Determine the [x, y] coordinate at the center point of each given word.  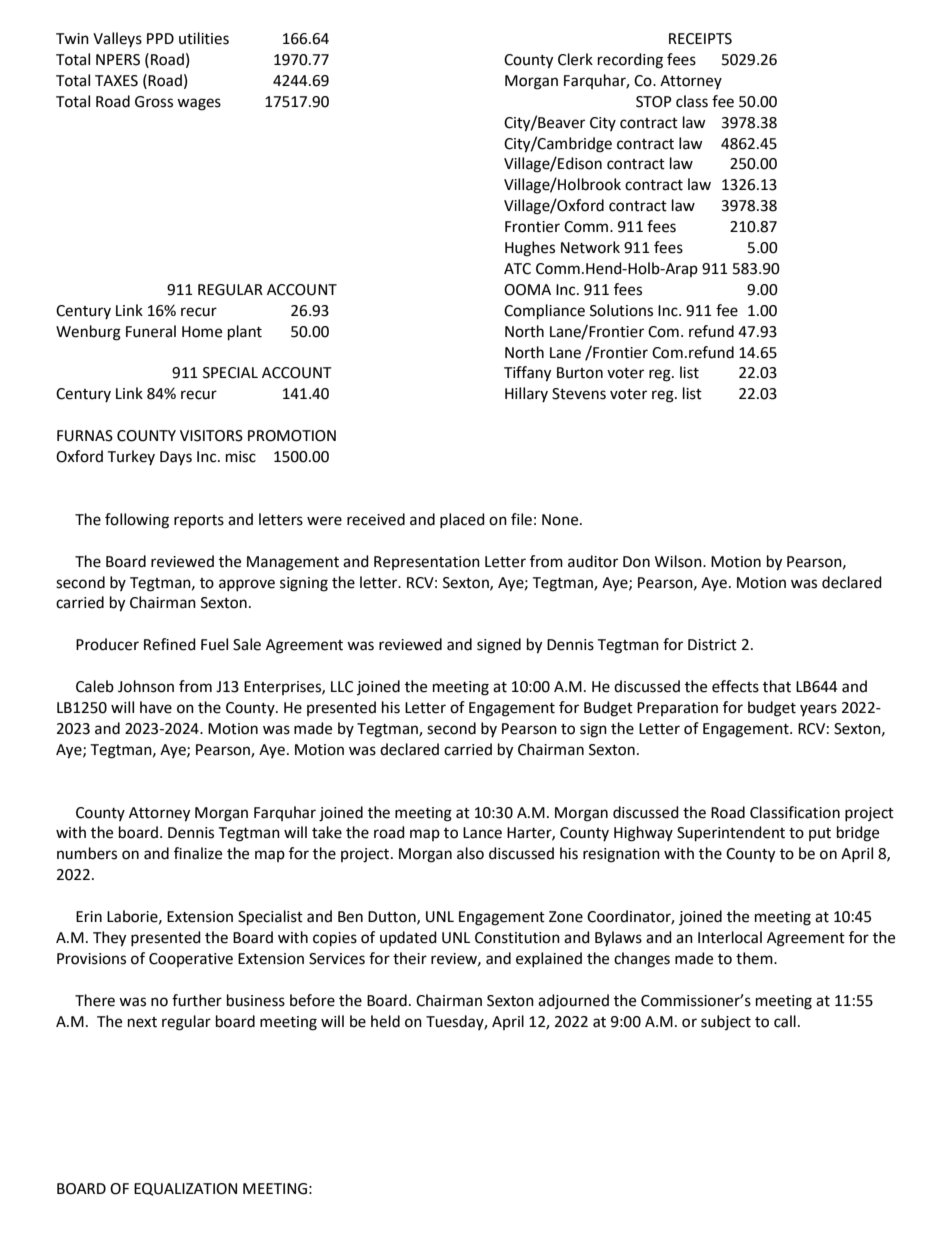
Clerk [575, 59]
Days [176, 458]
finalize [198, 853]
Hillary [526, 394]
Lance [482, 833]
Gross [154, 102]
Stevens [579, 394]
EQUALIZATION [185, 1189]
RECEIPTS [700, 39]
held [385, 1021]
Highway [643, 834]
